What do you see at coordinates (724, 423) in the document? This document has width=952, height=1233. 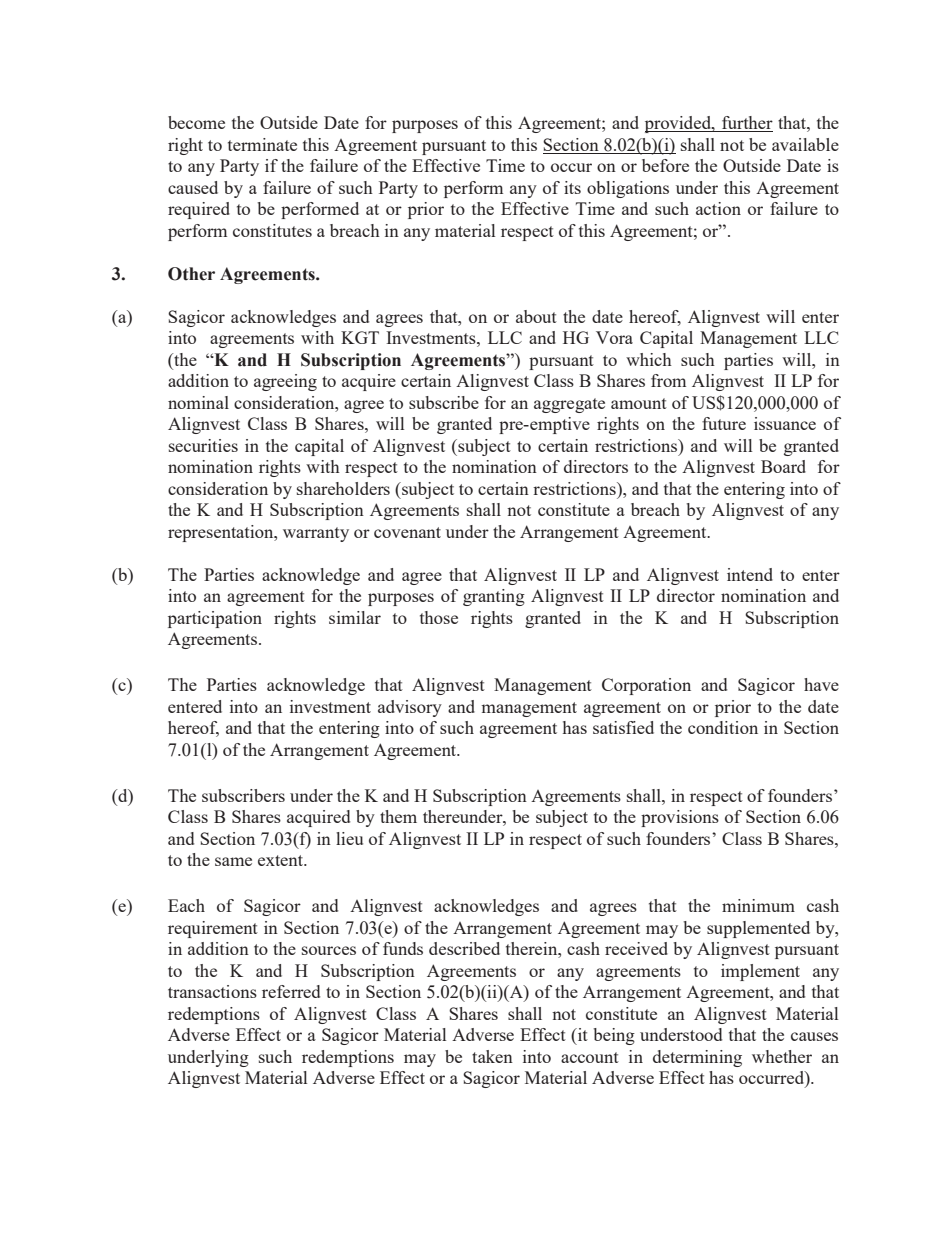 I see `future` at bounding box center [724, 423].
